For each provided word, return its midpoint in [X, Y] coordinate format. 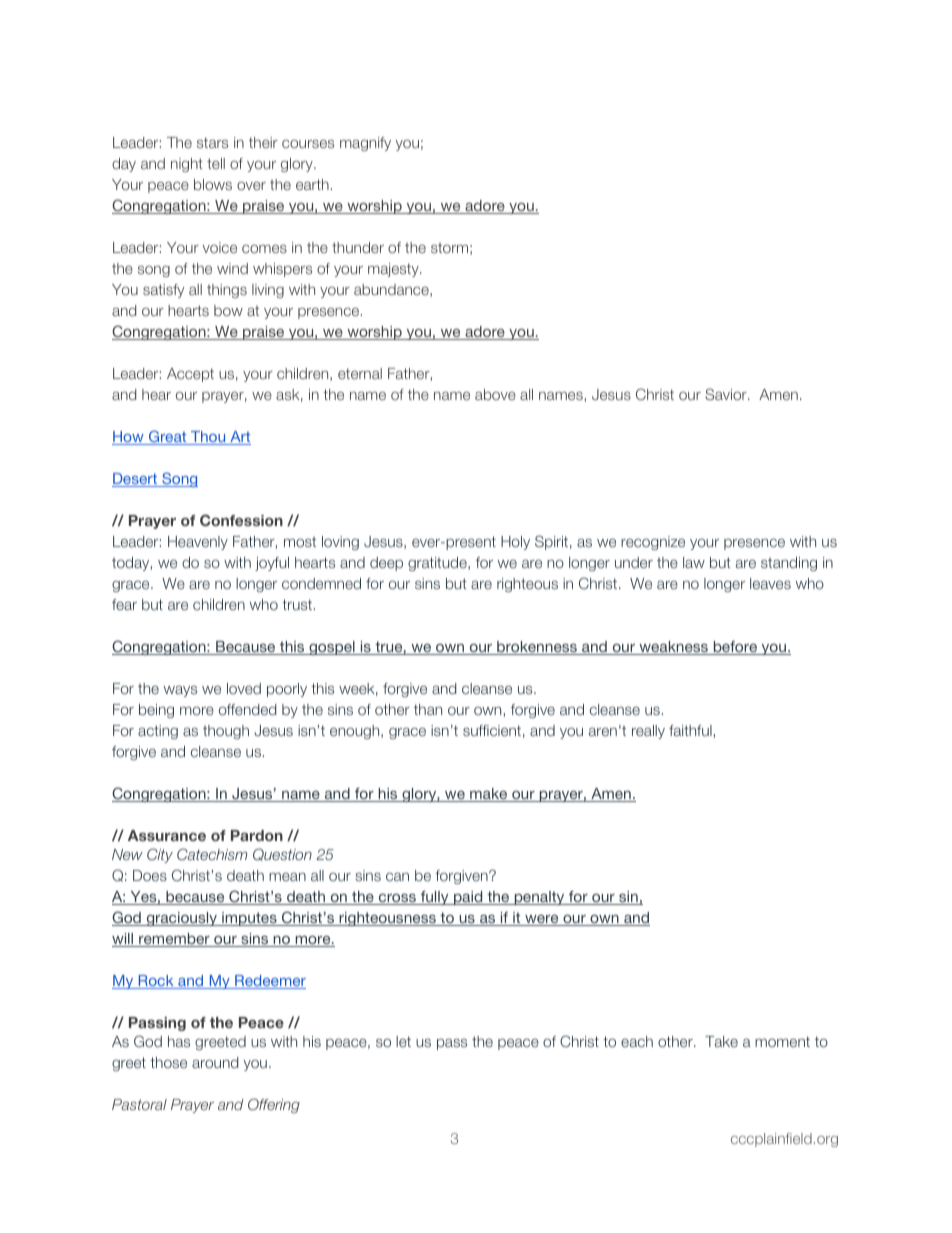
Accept [190, 375]
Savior [727, 394]
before [735, 648]
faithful [690, 730]
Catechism [212, 854]
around [215, 1062]
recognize [653, 543]
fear [124, 604]
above [495, 394]
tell [216, 163]
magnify [365, 144]
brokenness [537, 648]
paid [468, 898]
